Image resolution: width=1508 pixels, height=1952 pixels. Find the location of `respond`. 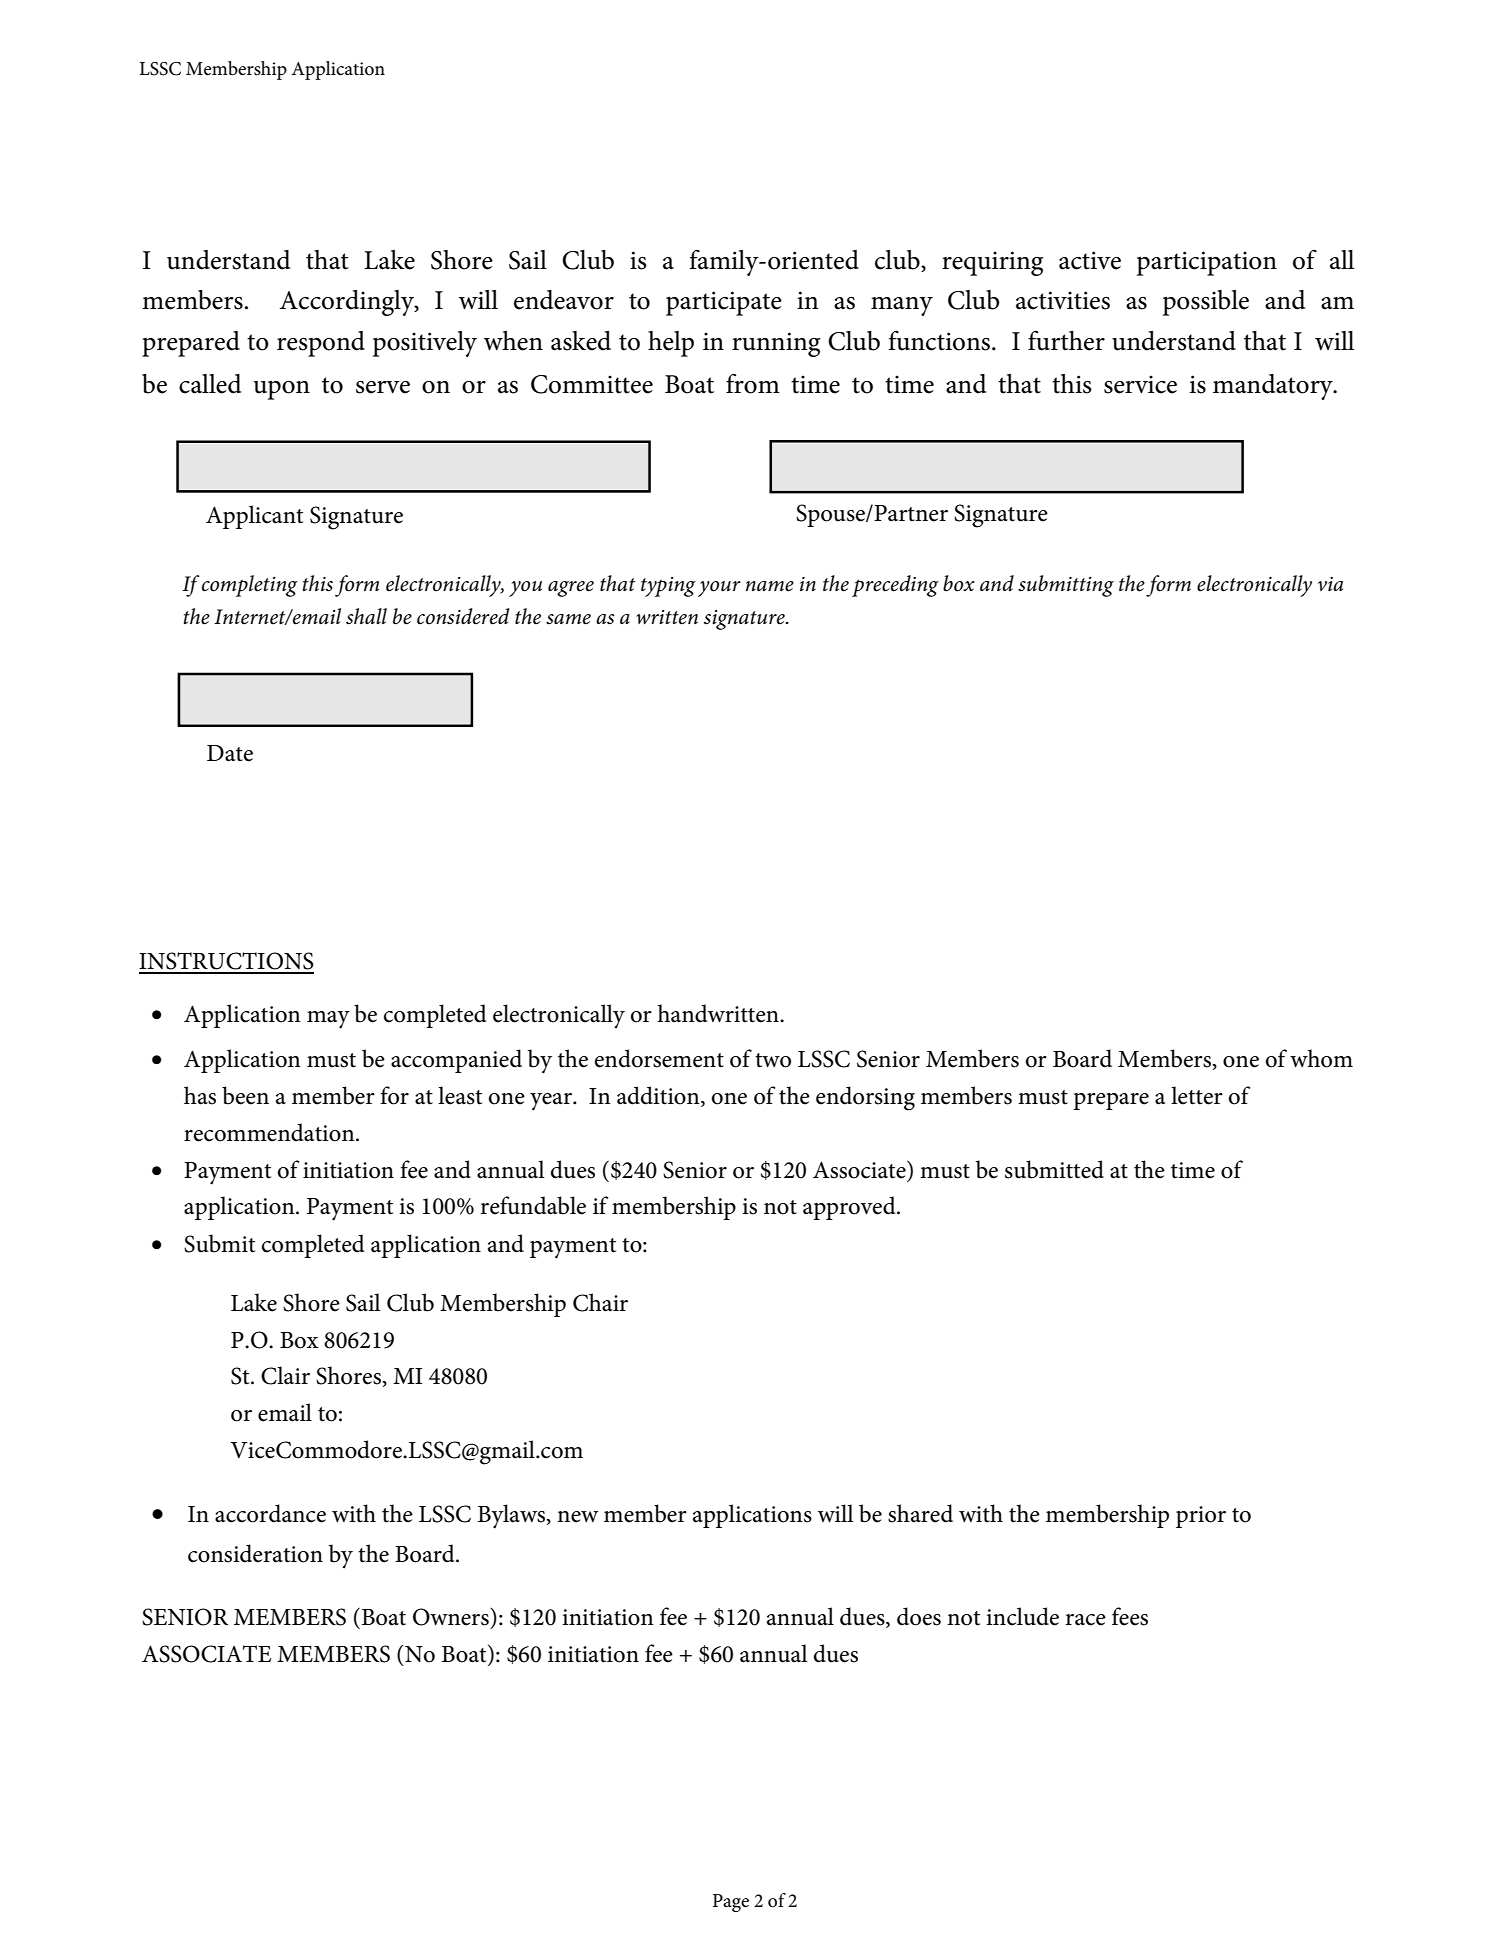

respond is located at coordinates (321, 344).
